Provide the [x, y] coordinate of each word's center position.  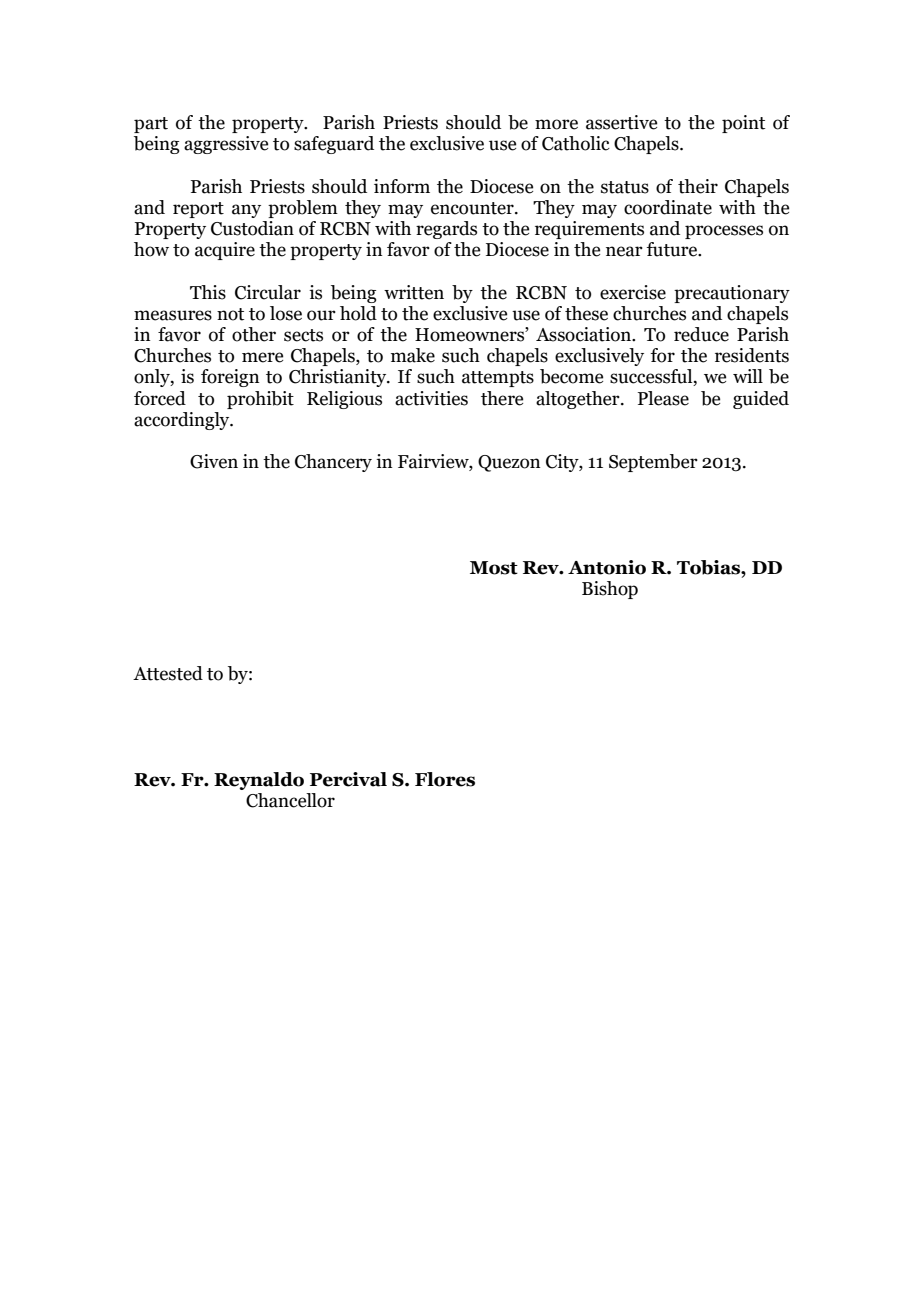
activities [431, 398]
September [653, 463]
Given [214, 461]
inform [402, 186]
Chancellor [290, 800]
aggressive [226, 145]
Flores [445, 779]
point [743, 124]
